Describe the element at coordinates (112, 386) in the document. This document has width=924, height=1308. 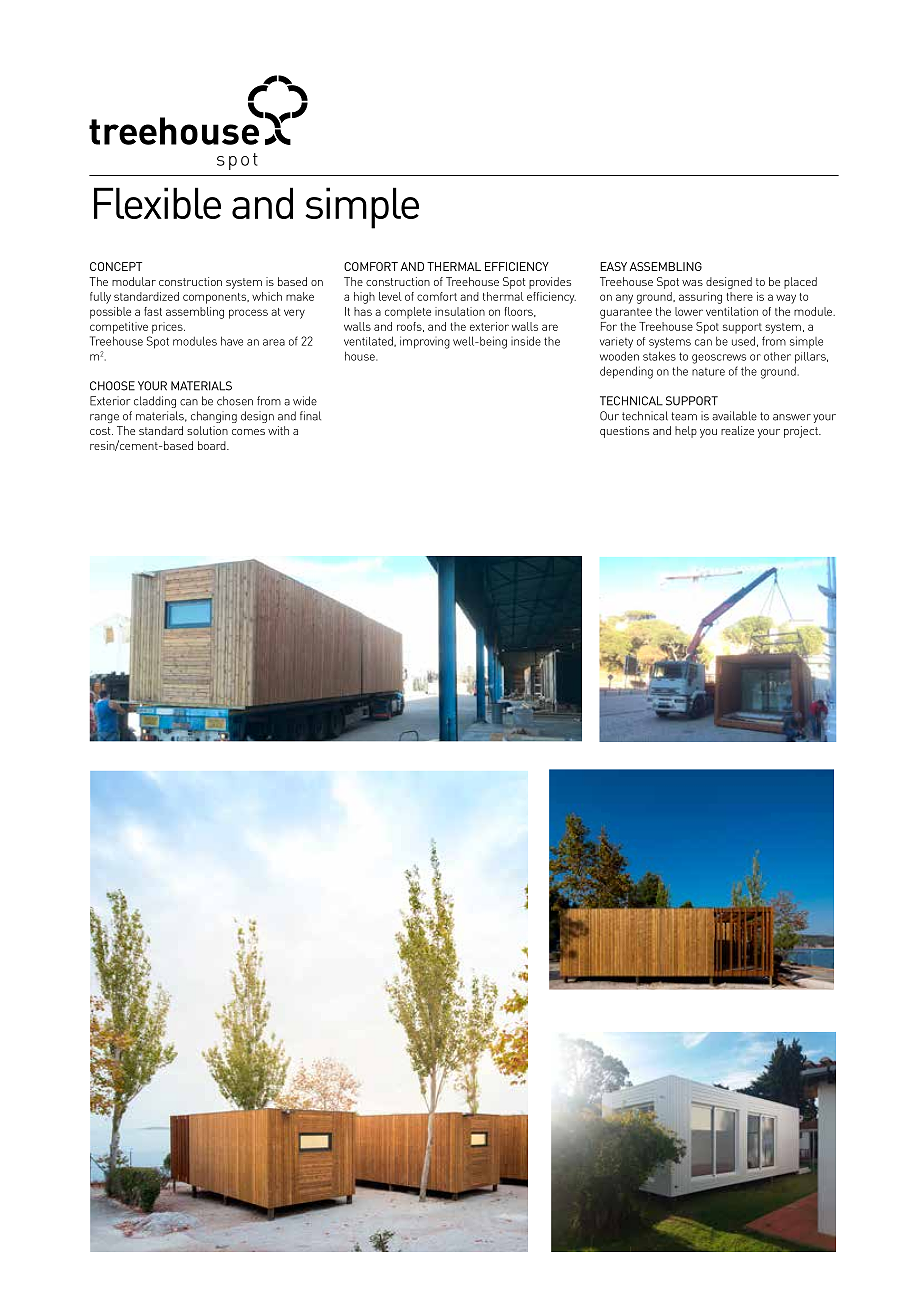
I see `CHOOSE` at that location.
